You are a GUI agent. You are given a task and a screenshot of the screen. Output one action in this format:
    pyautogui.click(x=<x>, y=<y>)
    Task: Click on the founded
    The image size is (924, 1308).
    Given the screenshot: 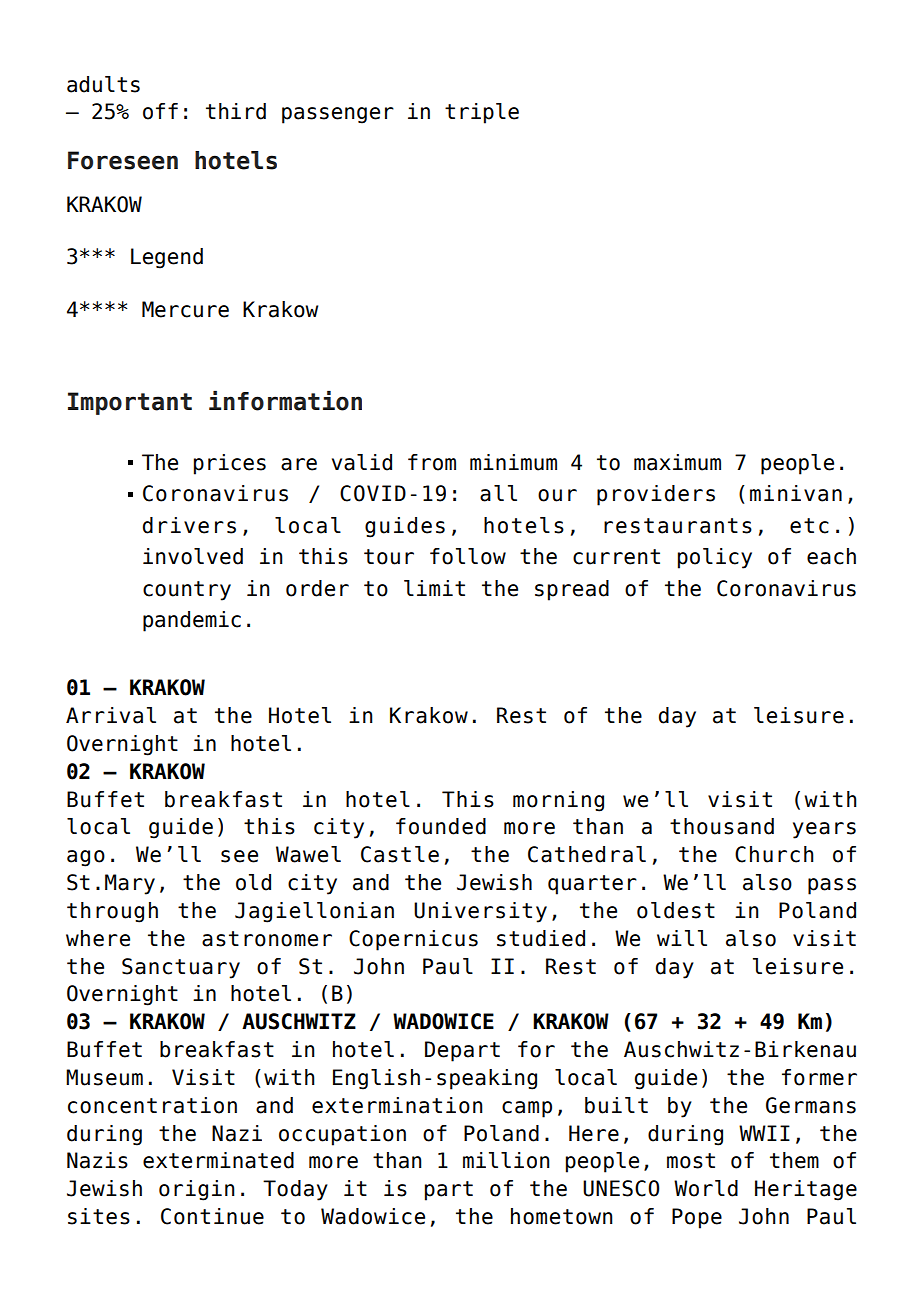 What is the action you would take?
    pyautogui.click(x=441, y=826)
